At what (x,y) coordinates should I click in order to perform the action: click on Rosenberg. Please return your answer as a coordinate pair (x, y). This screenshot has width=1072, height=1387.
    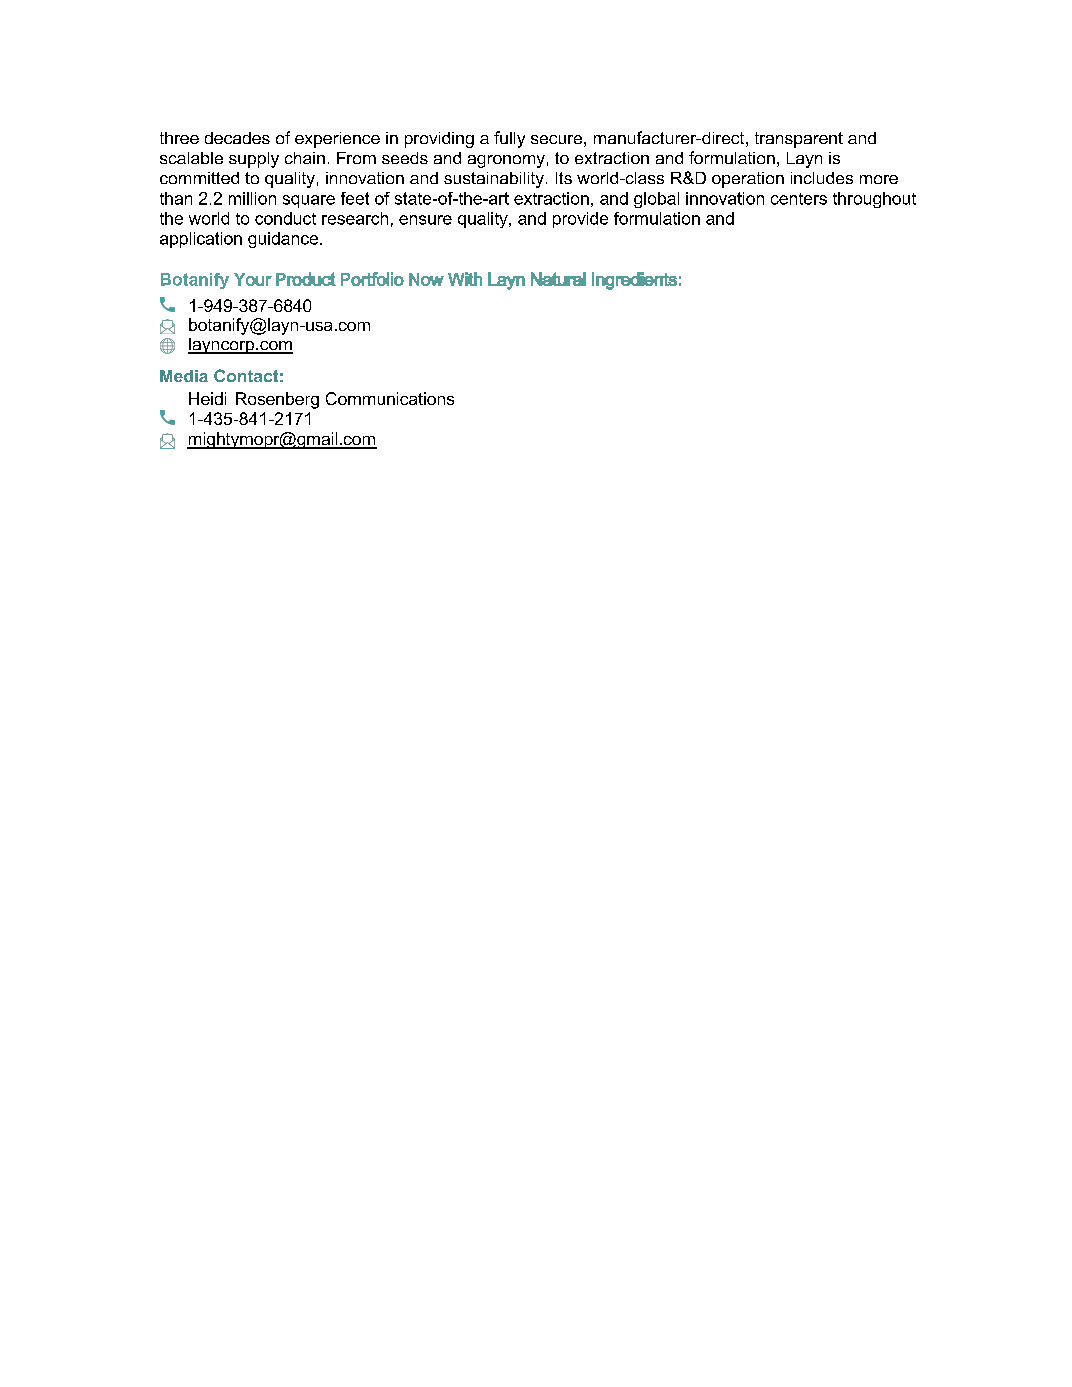
    Looking at the image, I should click on (277, 400).
